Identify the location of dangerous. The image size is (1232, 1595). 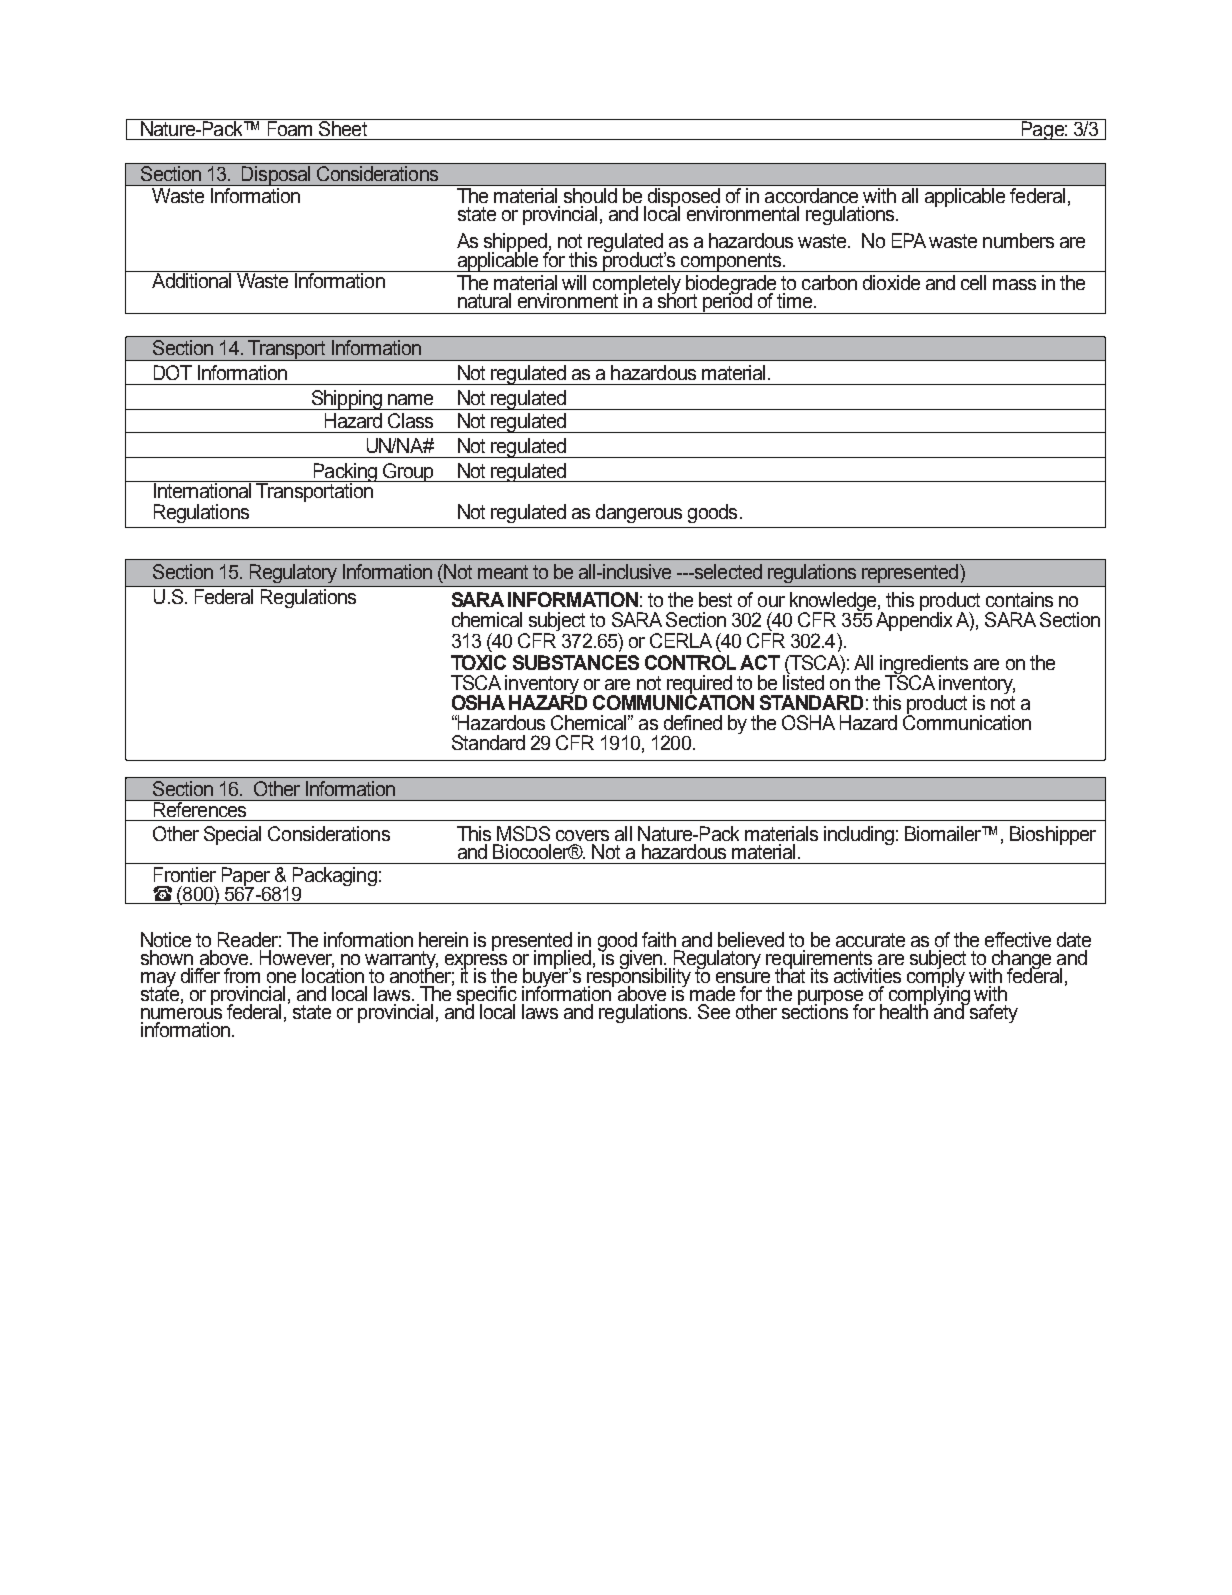
(639, 513).
